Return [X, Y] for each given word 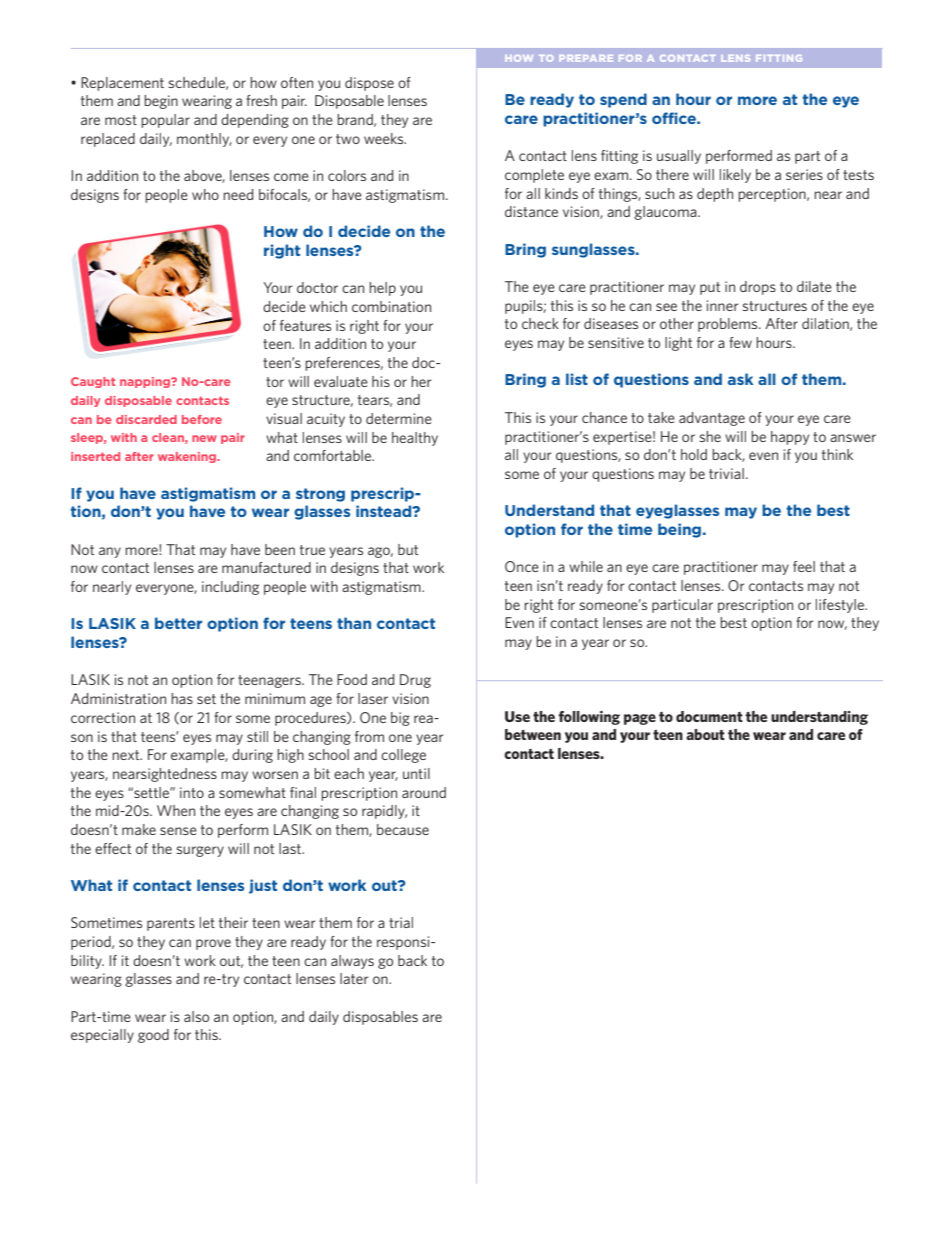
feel [804, 566]
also [196, 1016]
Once [522, 566]
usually [679, 157]
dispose [369, 84]
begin [161, 102]
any [110, 552]
